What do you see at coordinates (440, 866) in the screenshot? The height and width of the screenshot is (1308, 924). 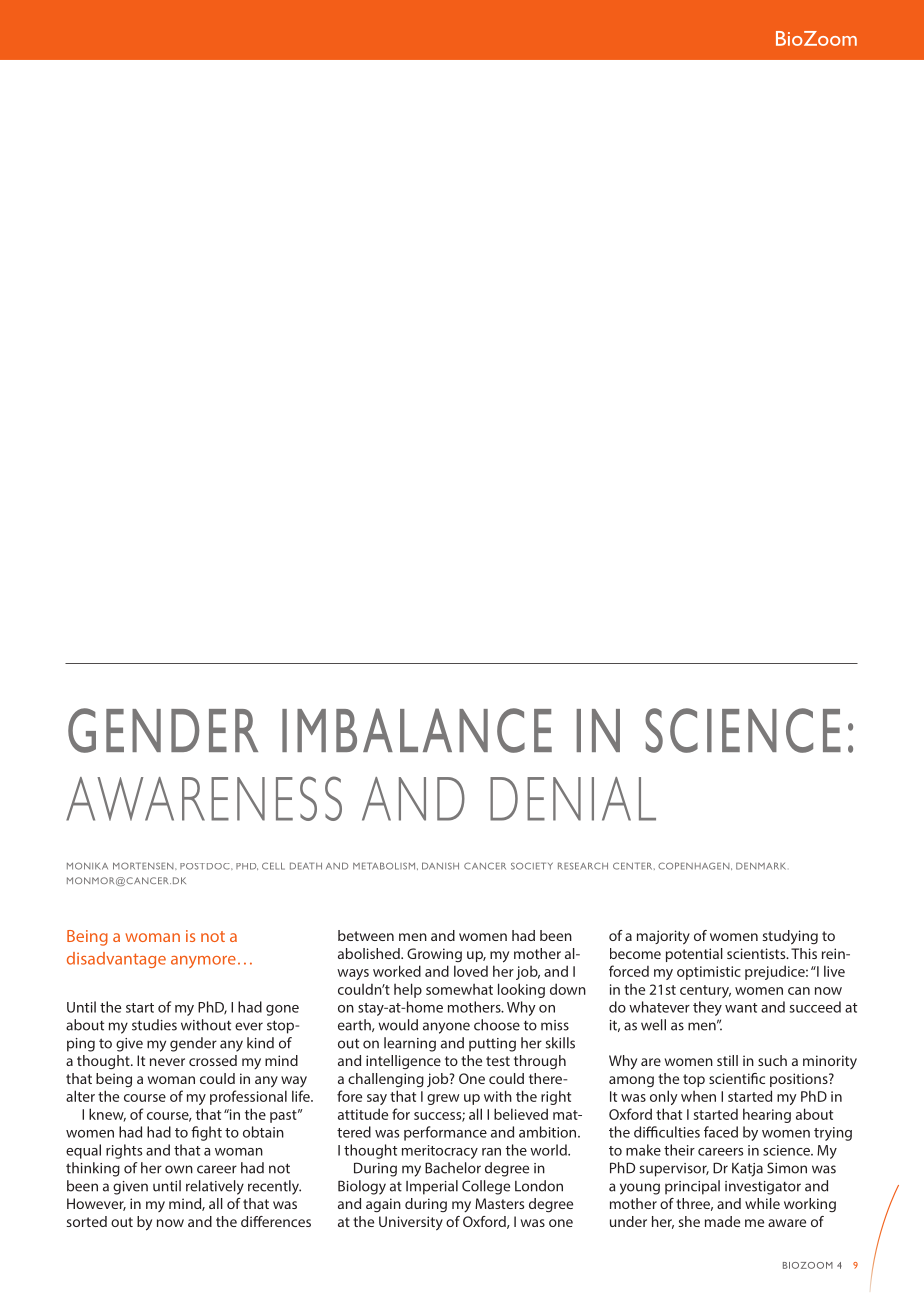 I see `DANISH` at bounding box center [440, 866].
